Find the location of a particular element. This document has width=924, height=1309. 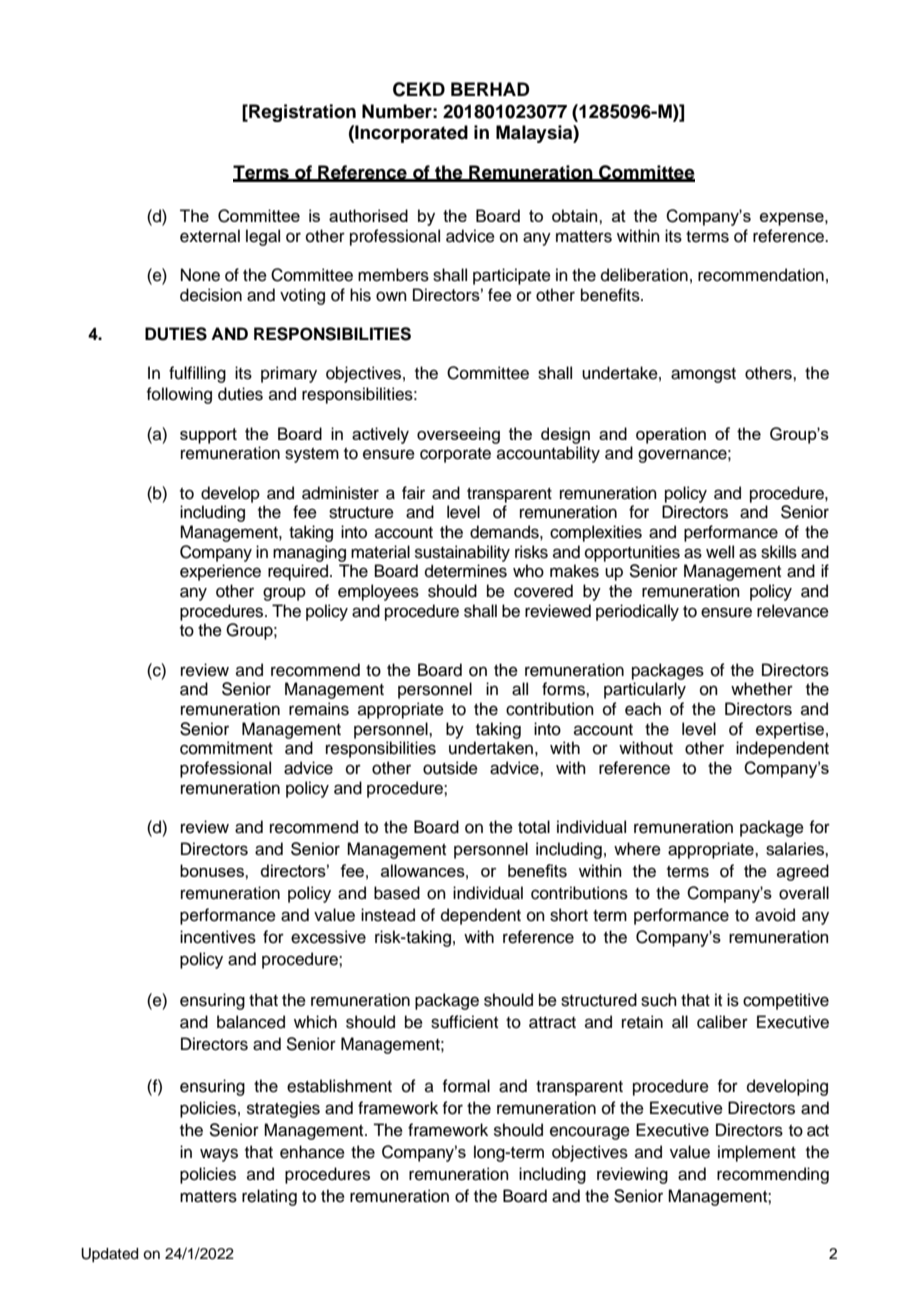

external is located at coordinates (210, 236).
